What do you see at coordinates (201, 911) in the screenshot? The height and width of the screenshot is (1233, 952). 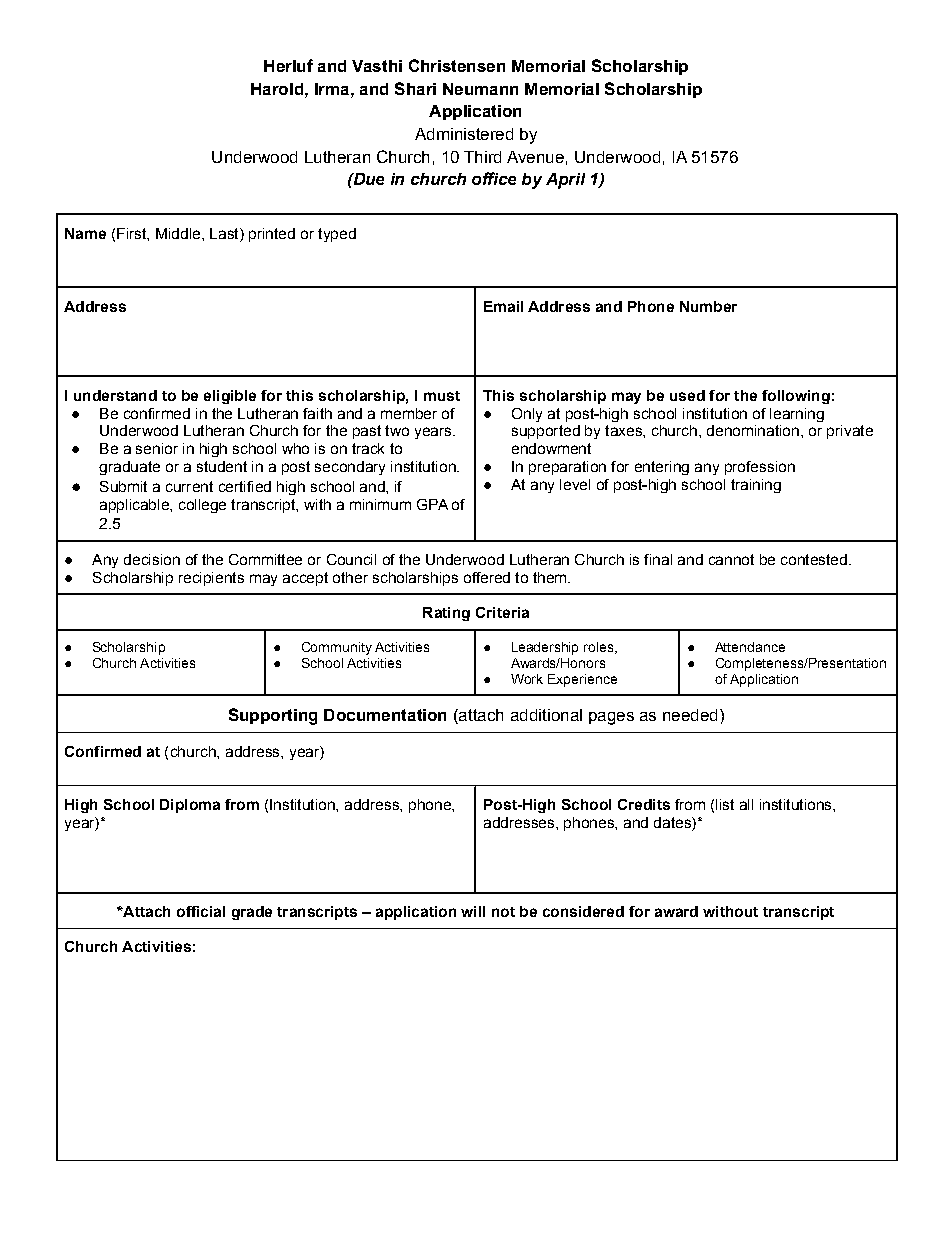 I see `official` at bounding box center [201, 911].
